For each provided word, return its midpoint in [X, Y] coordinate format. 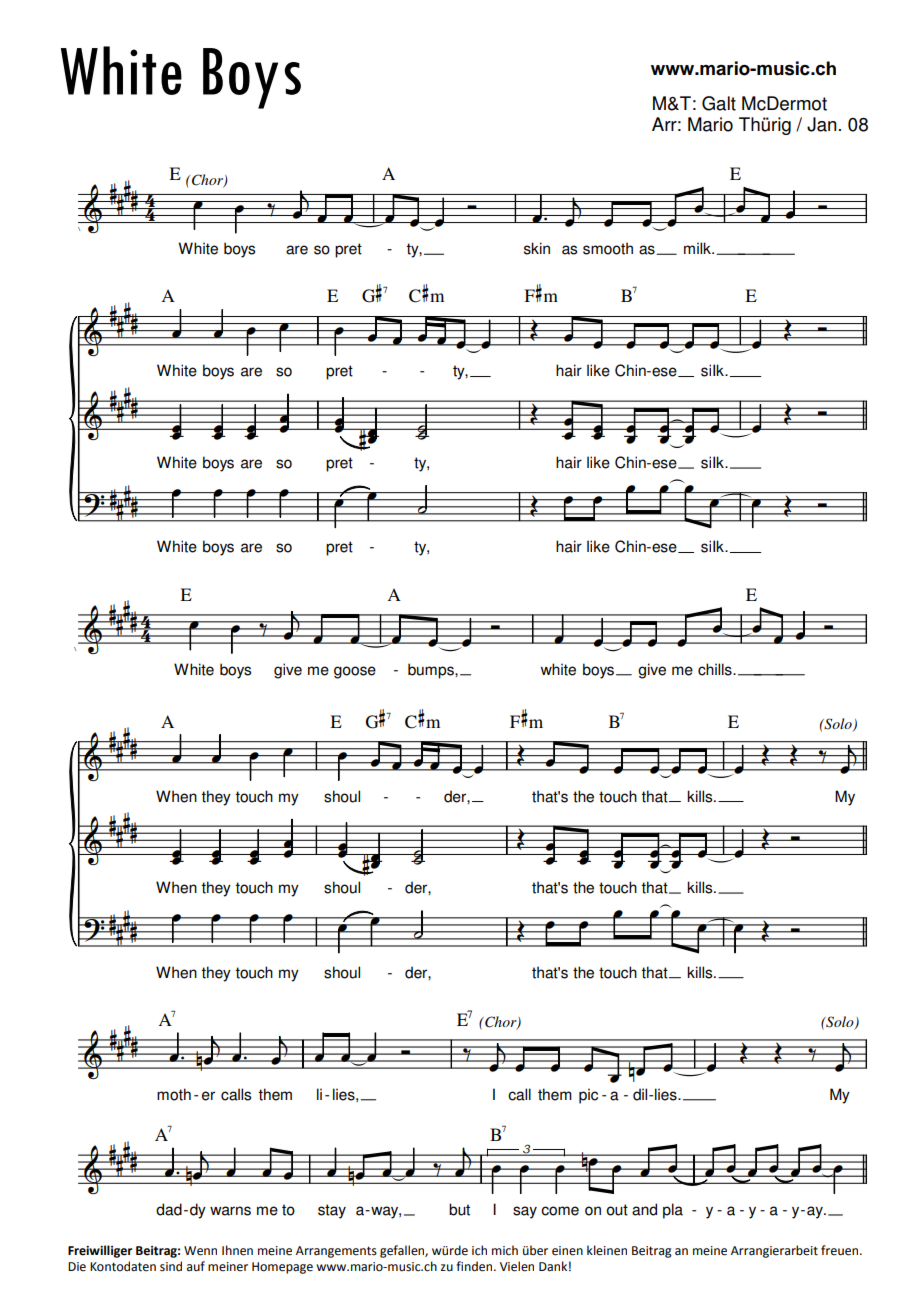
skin [537, 248]
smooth [608, 248]
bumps [432, 671]
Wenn [200, 1251]
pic [588, 1096]
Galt [719, 103]
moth [174, 1094]
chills [716, 669]
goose [355, 672]
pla [673, 1211]
